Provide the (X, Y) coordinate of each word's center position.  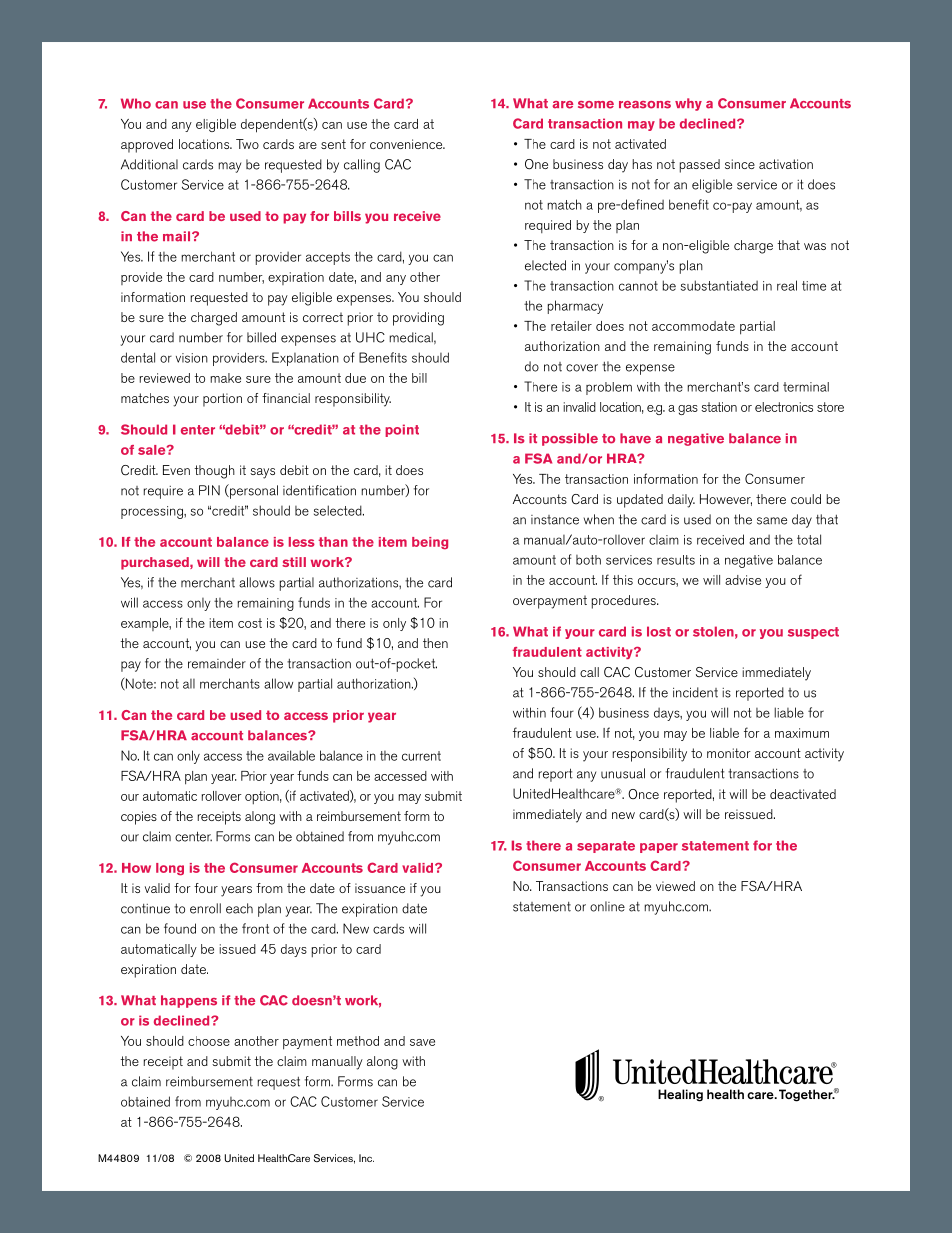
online (607, 906)
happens (189, 1001)
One (536, 164)
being (430, 543)
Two (247, 144)
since (740, 164)
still (294, 562)
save (422, 1042)
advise (743, 580)
